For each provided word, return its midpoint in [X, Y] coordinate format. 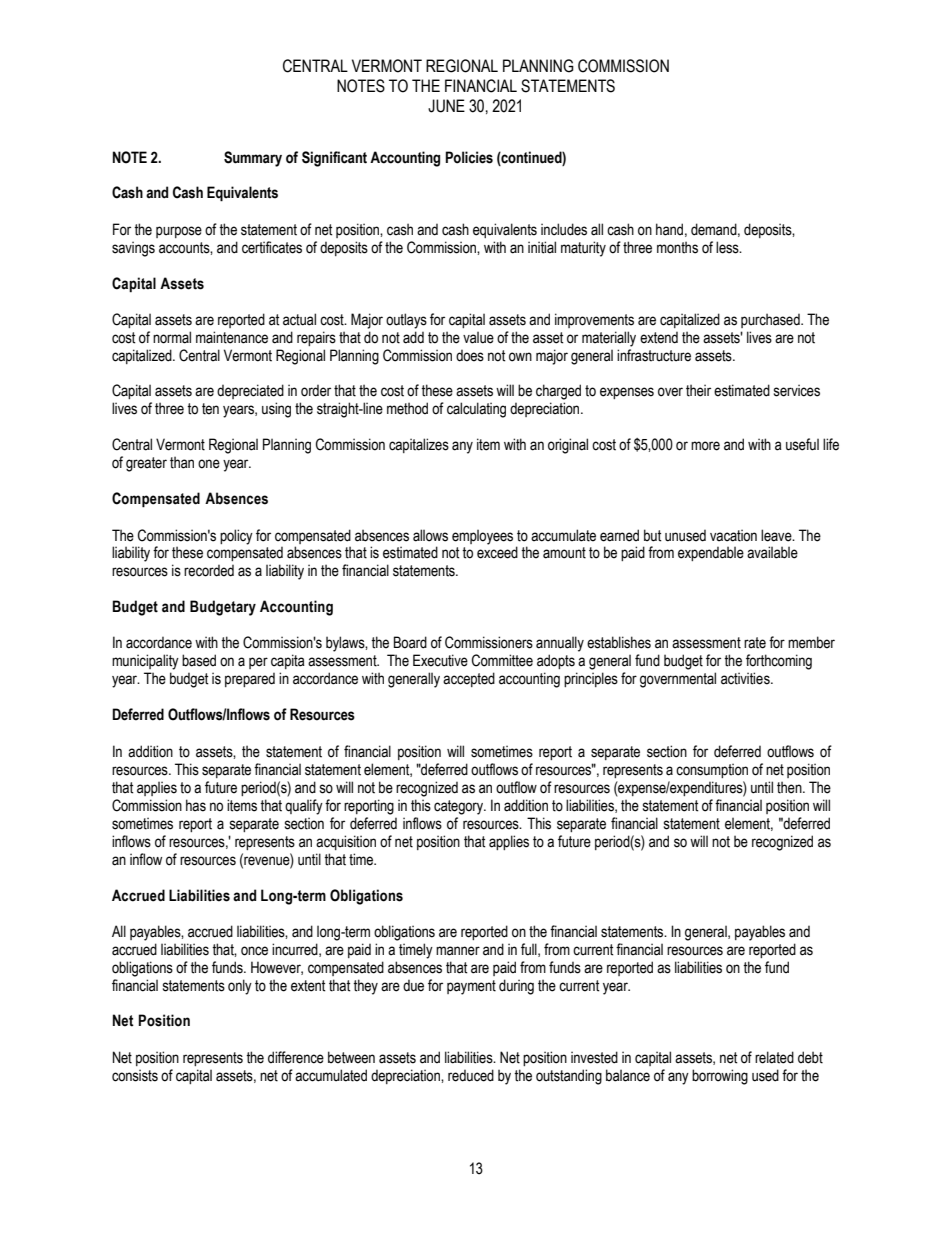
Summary [253, 159]
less [728, 247]
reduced [471, 1075]
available [772, 552]
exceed [497, 552]
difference [296, 1057]
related [774, 1057]
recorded [209, 571]
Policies [469, 157]
